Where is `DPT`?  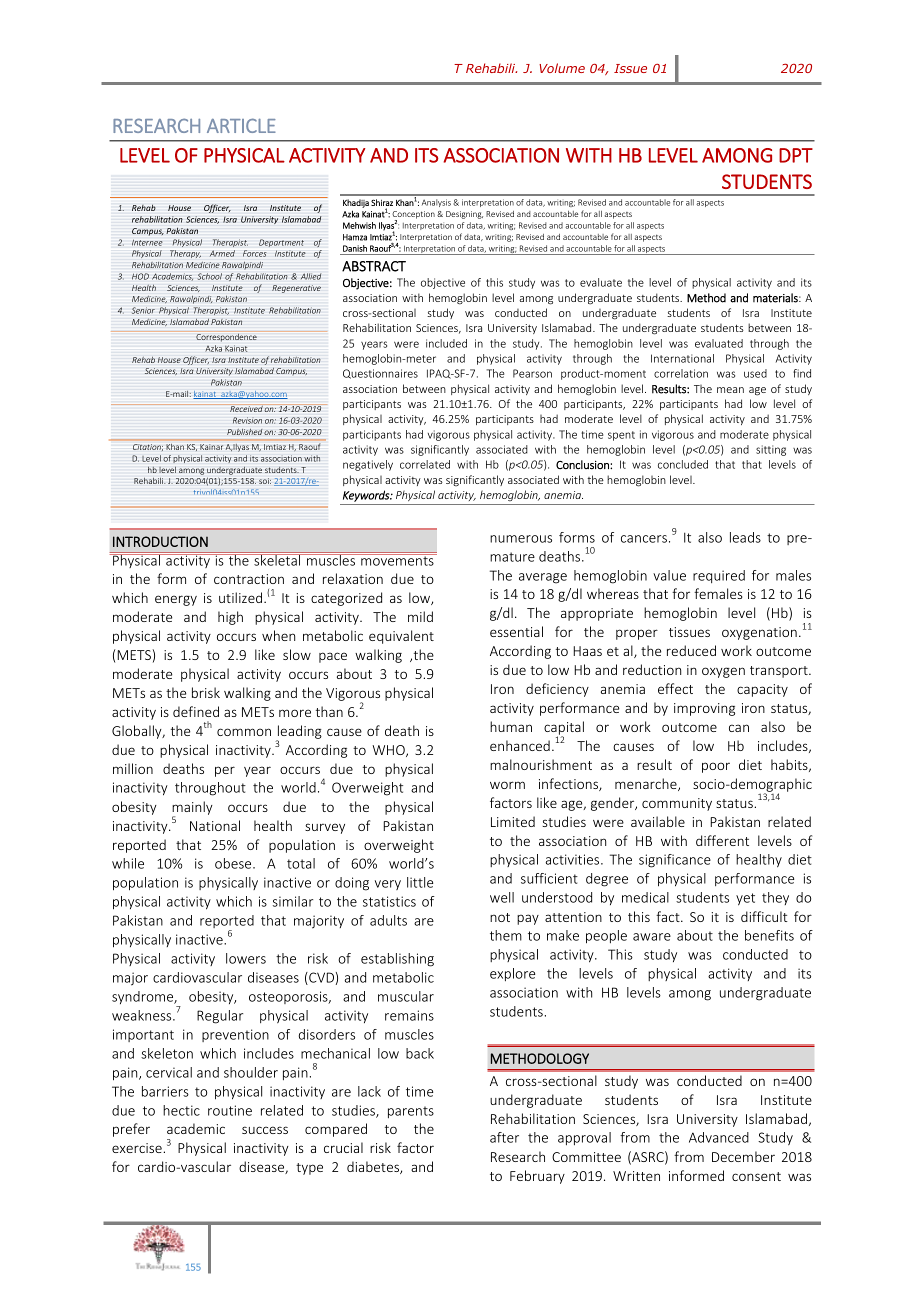 DPT is located at coordinates (796, 155).
